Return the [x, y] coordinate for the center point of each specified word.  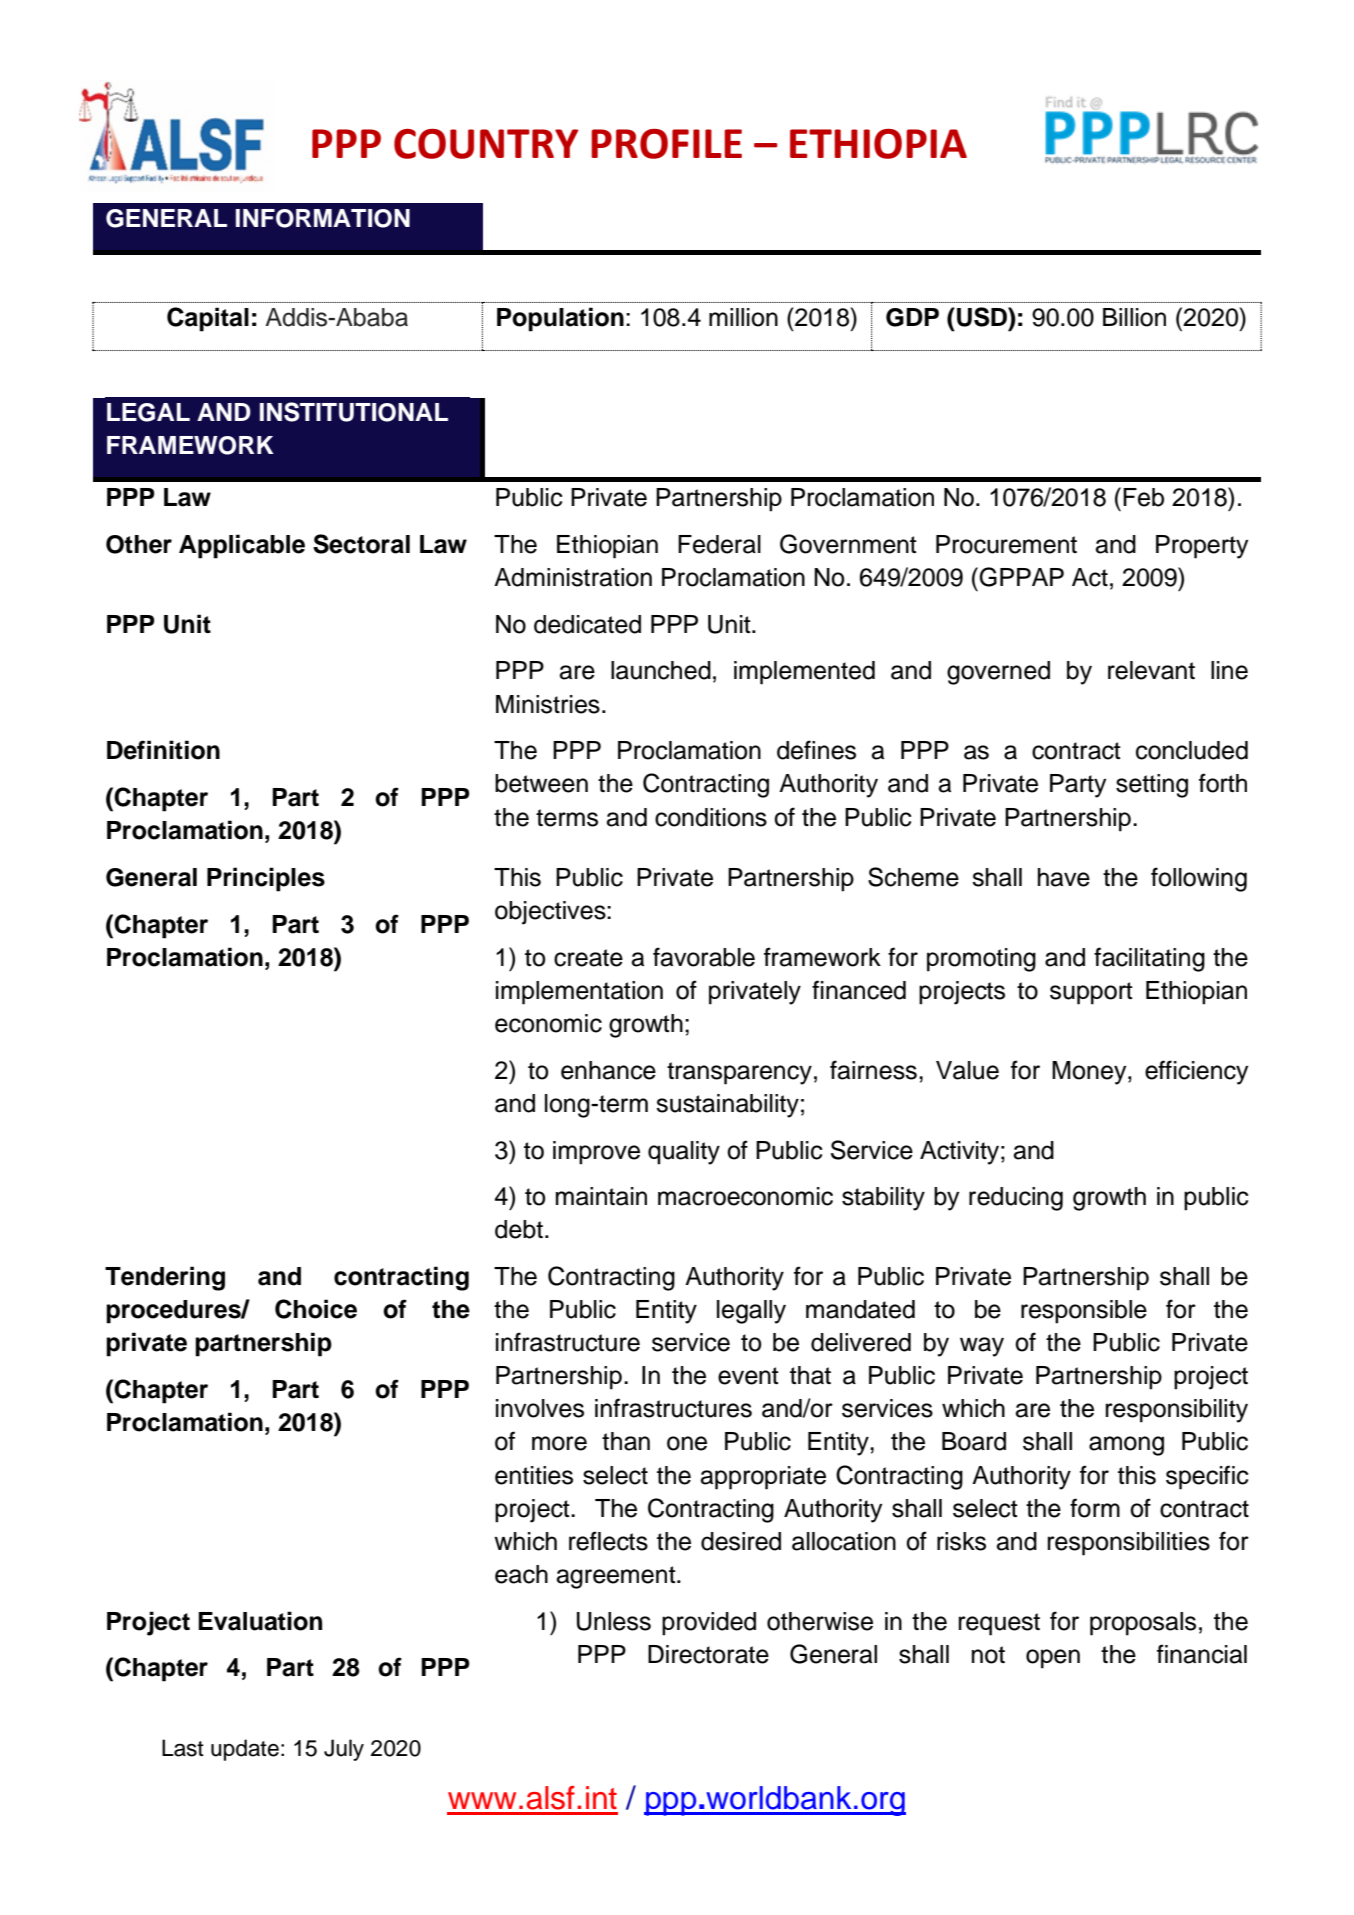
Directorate [708, 1654]
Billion [1134, 317]
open [1053, 1659]
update [245, 1750]
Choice [316, 1309]
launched [661, 670]
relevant [1151, 670]
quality [684, 1153]
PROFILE [666, 144]
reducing [1016, 1199]
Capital [208, 319]
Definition [163, 750]
